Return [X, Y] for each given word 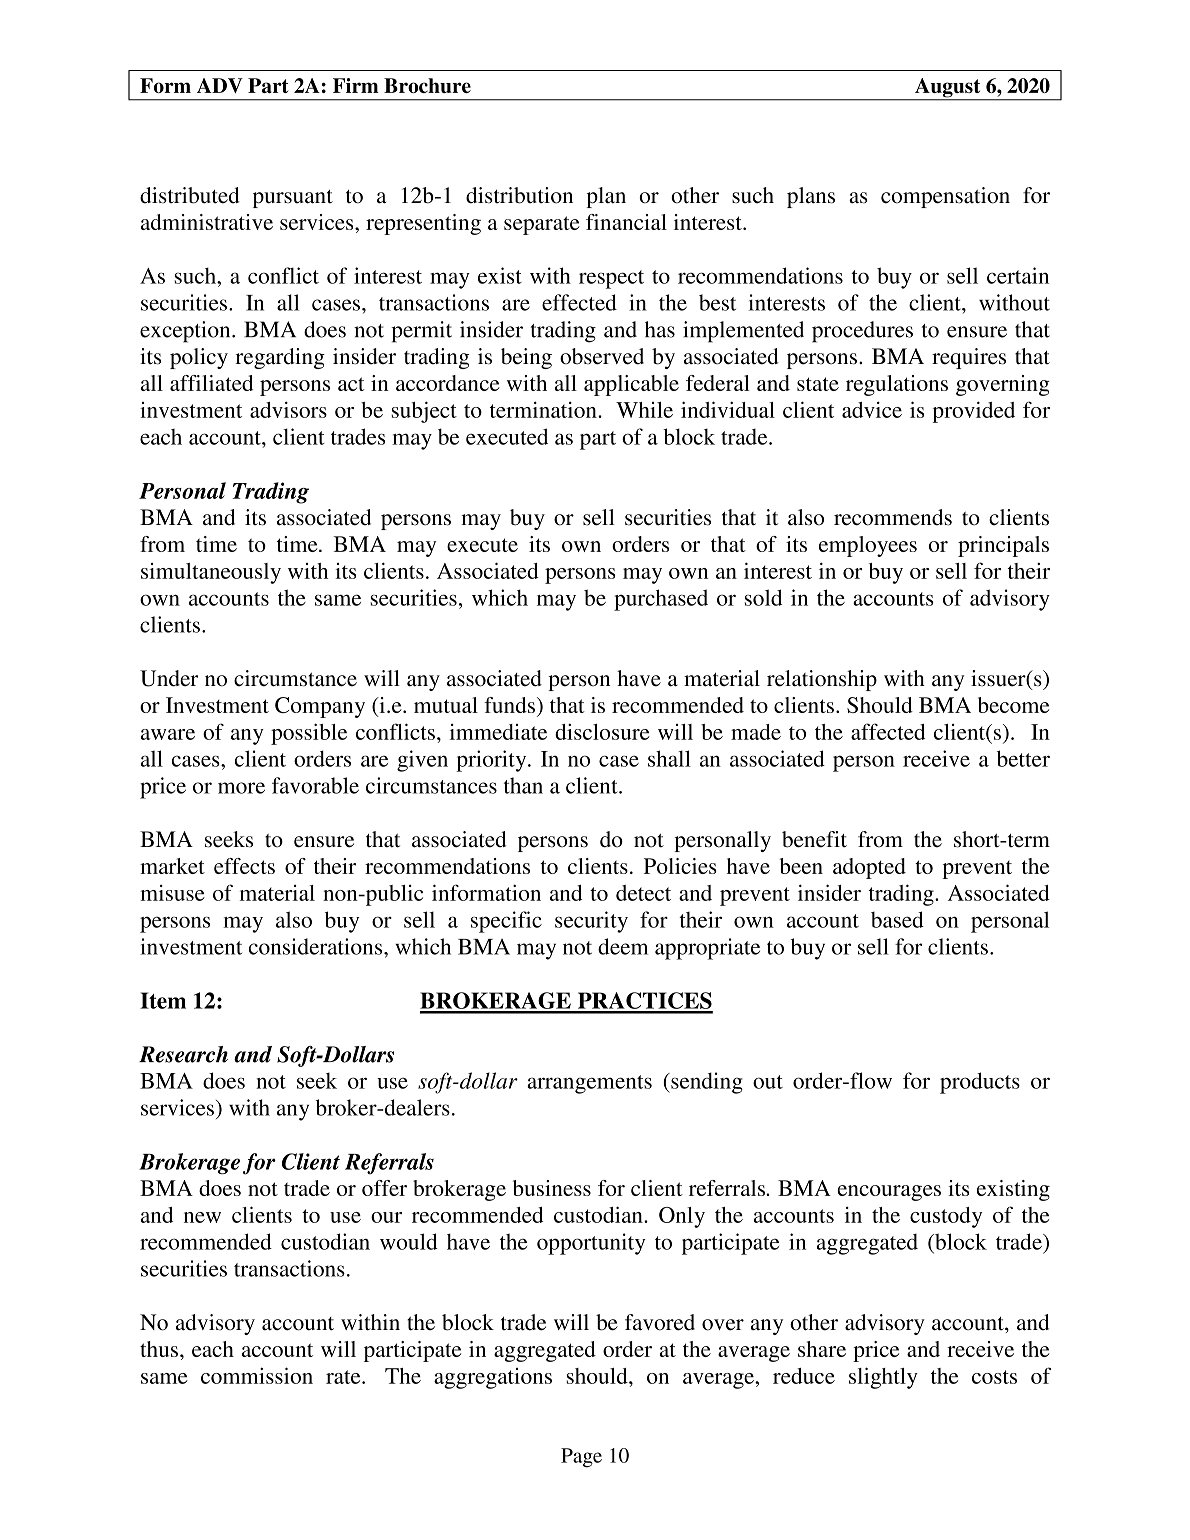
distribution [519, 195]
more [241, 788]
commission [257, 1375]
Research [183, 1054]
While [644, 410]
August [948, 89]
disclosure [602, 731]
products [980, 1083]
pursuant [293, 199]
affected [888, 731]
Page [581, 1458]
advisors [288, 409]
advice [872, 409]
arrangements [589, 1084]
